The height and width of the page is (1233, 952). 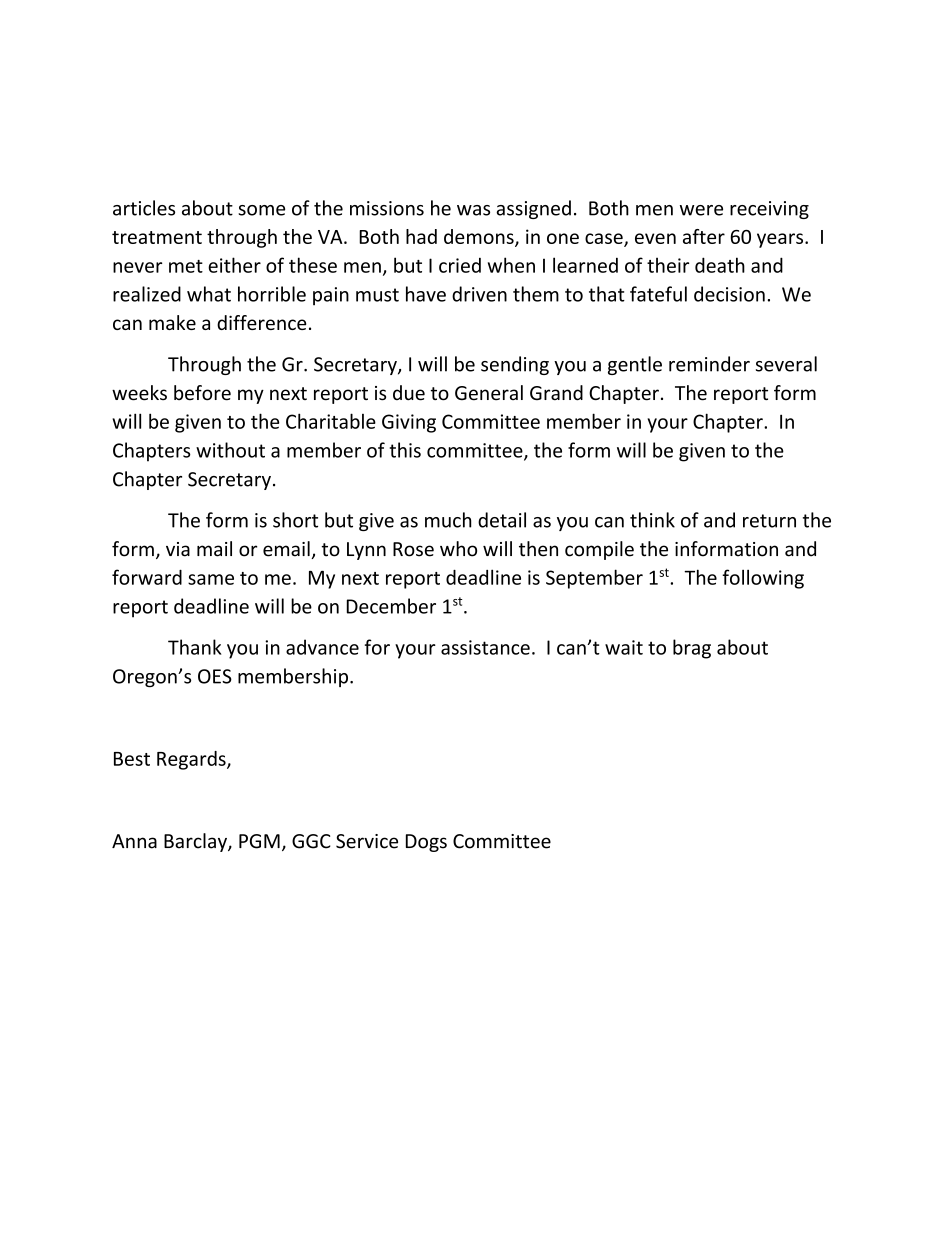 What do you see at coordinates (426, 843) in the page?
I see `Dogs` at bounding box center [426, 843].
